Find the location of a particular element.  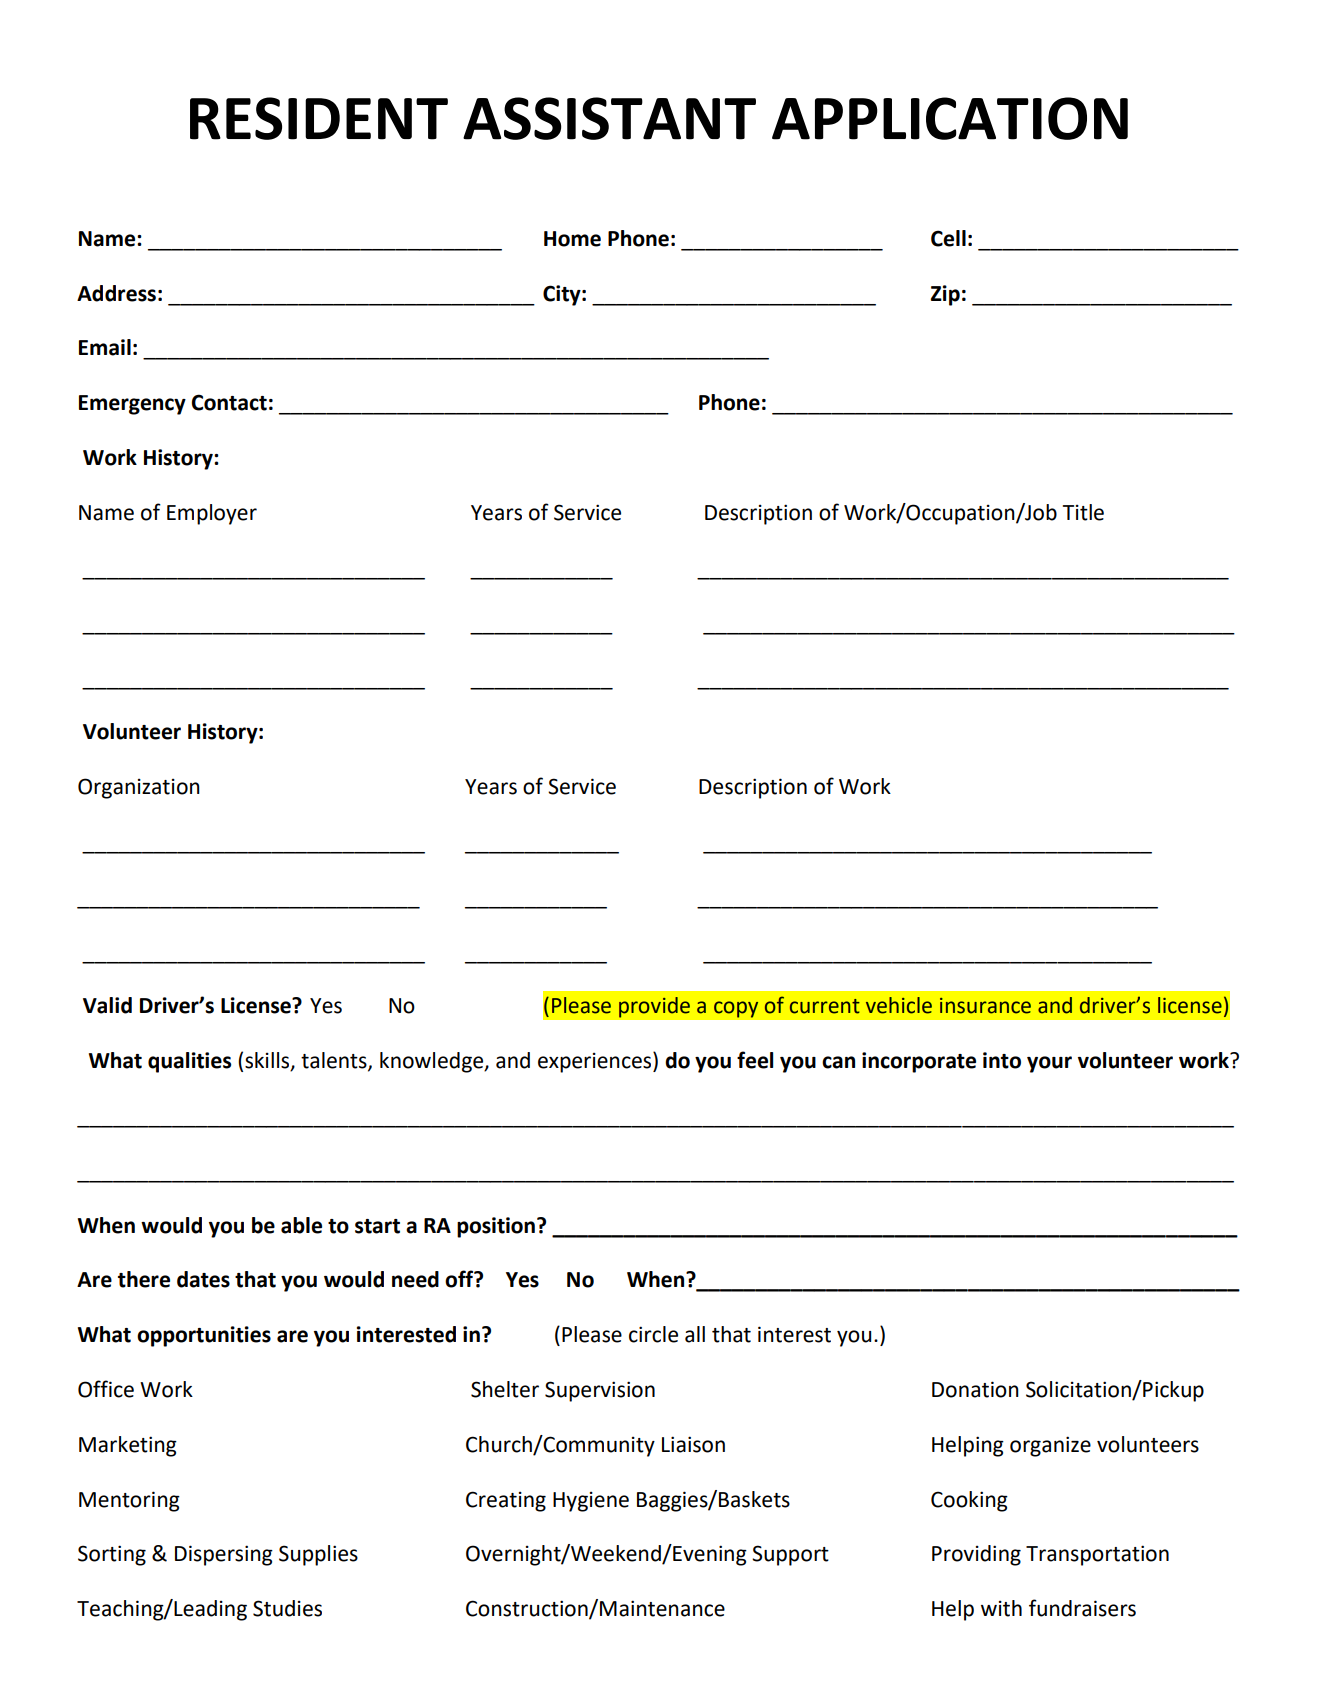

Contact is located at coordinates (229, 402).
